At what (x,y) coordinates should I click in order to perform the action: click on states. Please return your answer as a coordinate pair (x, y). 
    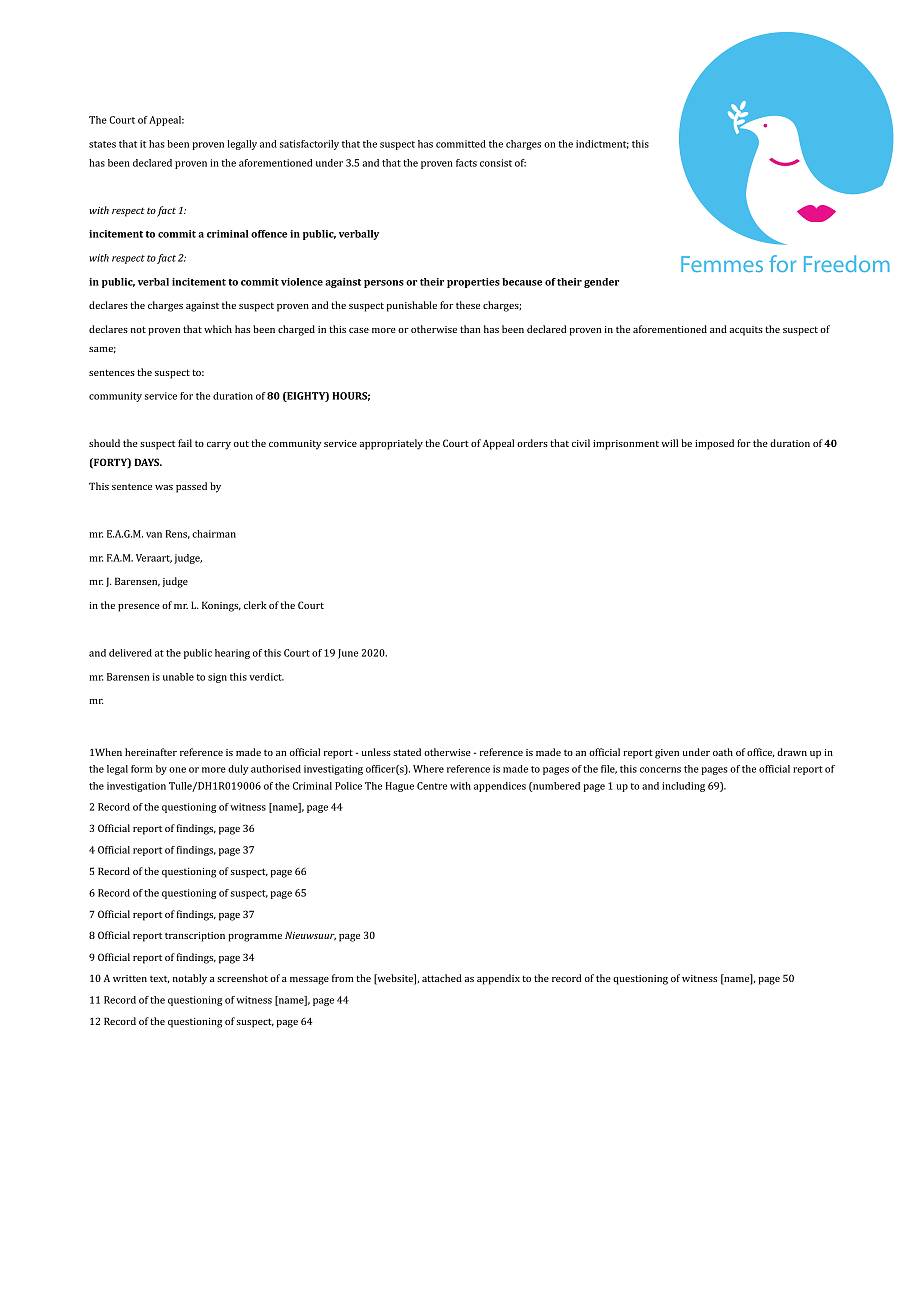
    Looking at the image, I should click on (102, 144).
